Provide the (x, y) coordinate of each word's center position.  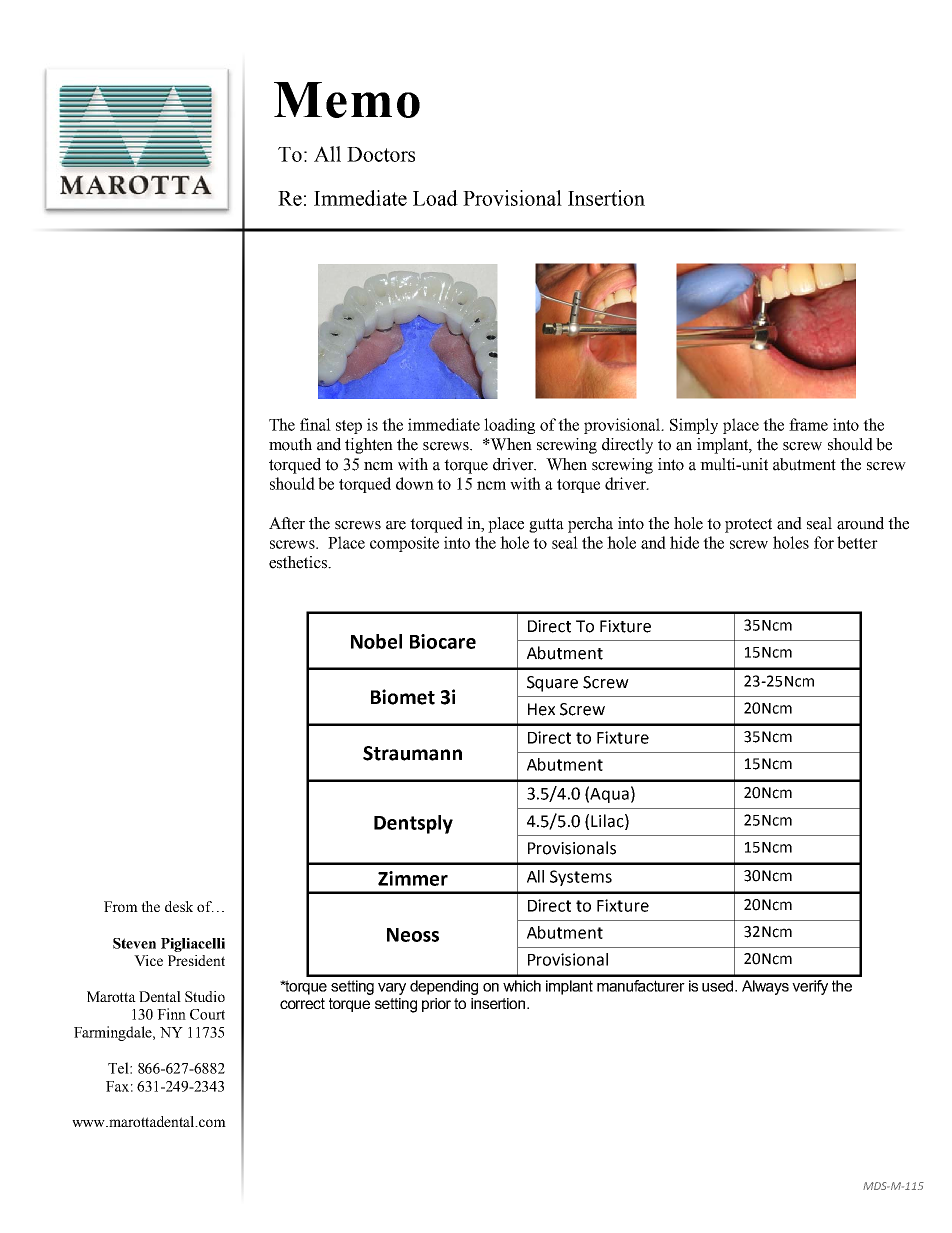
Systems (581, 878)
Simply (694, 426)
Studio (205, 996)
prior (436, 1005)
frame (808, 424)
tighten (369, 446)
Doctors (381, 154)
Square (552, 684)
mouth (290, 444)
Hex (541, 709)
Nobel (376, 641)
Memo (347, 100)
